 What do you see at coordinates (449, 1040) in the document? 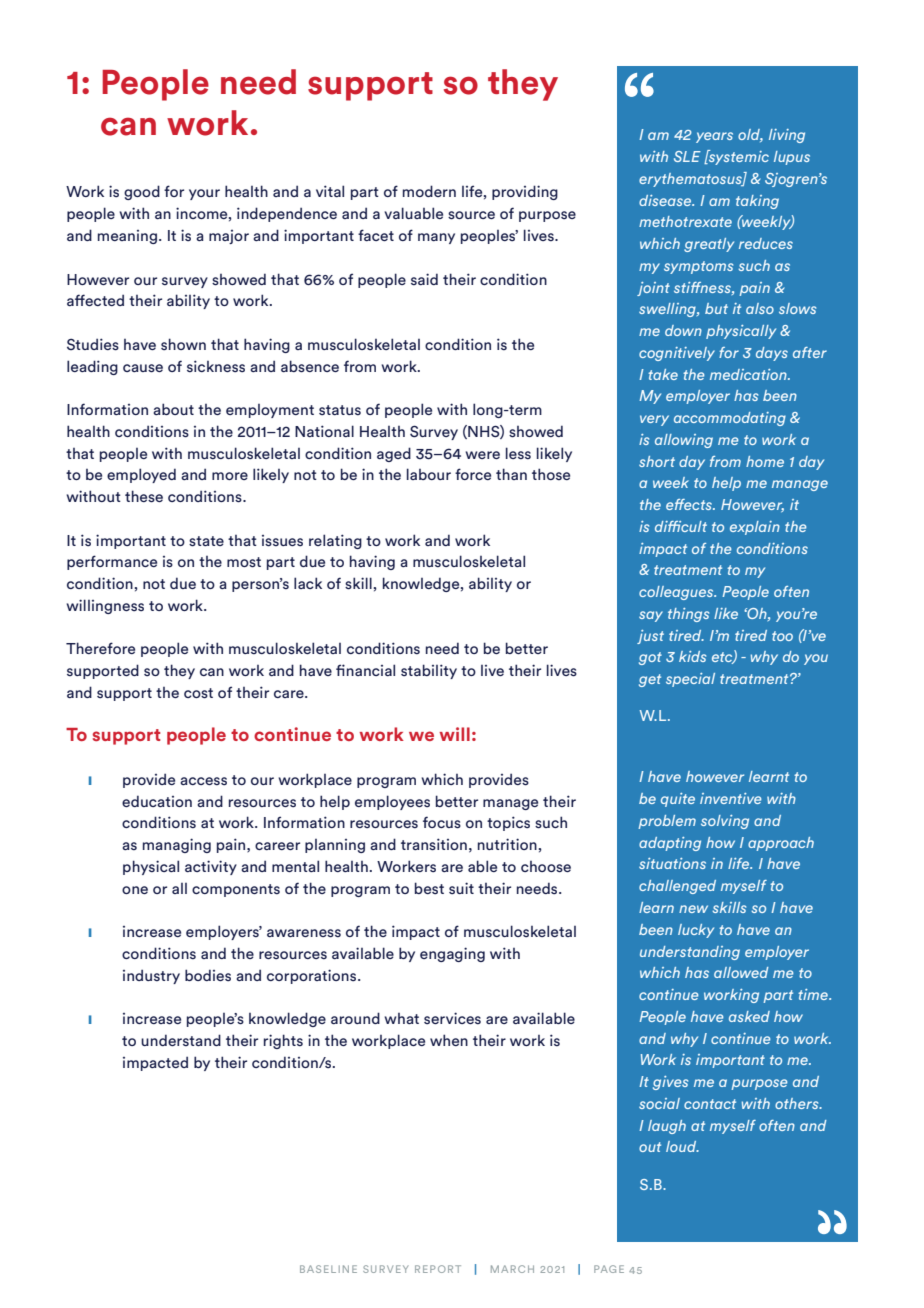
I see `when` at bounding box center [449, 1040].
